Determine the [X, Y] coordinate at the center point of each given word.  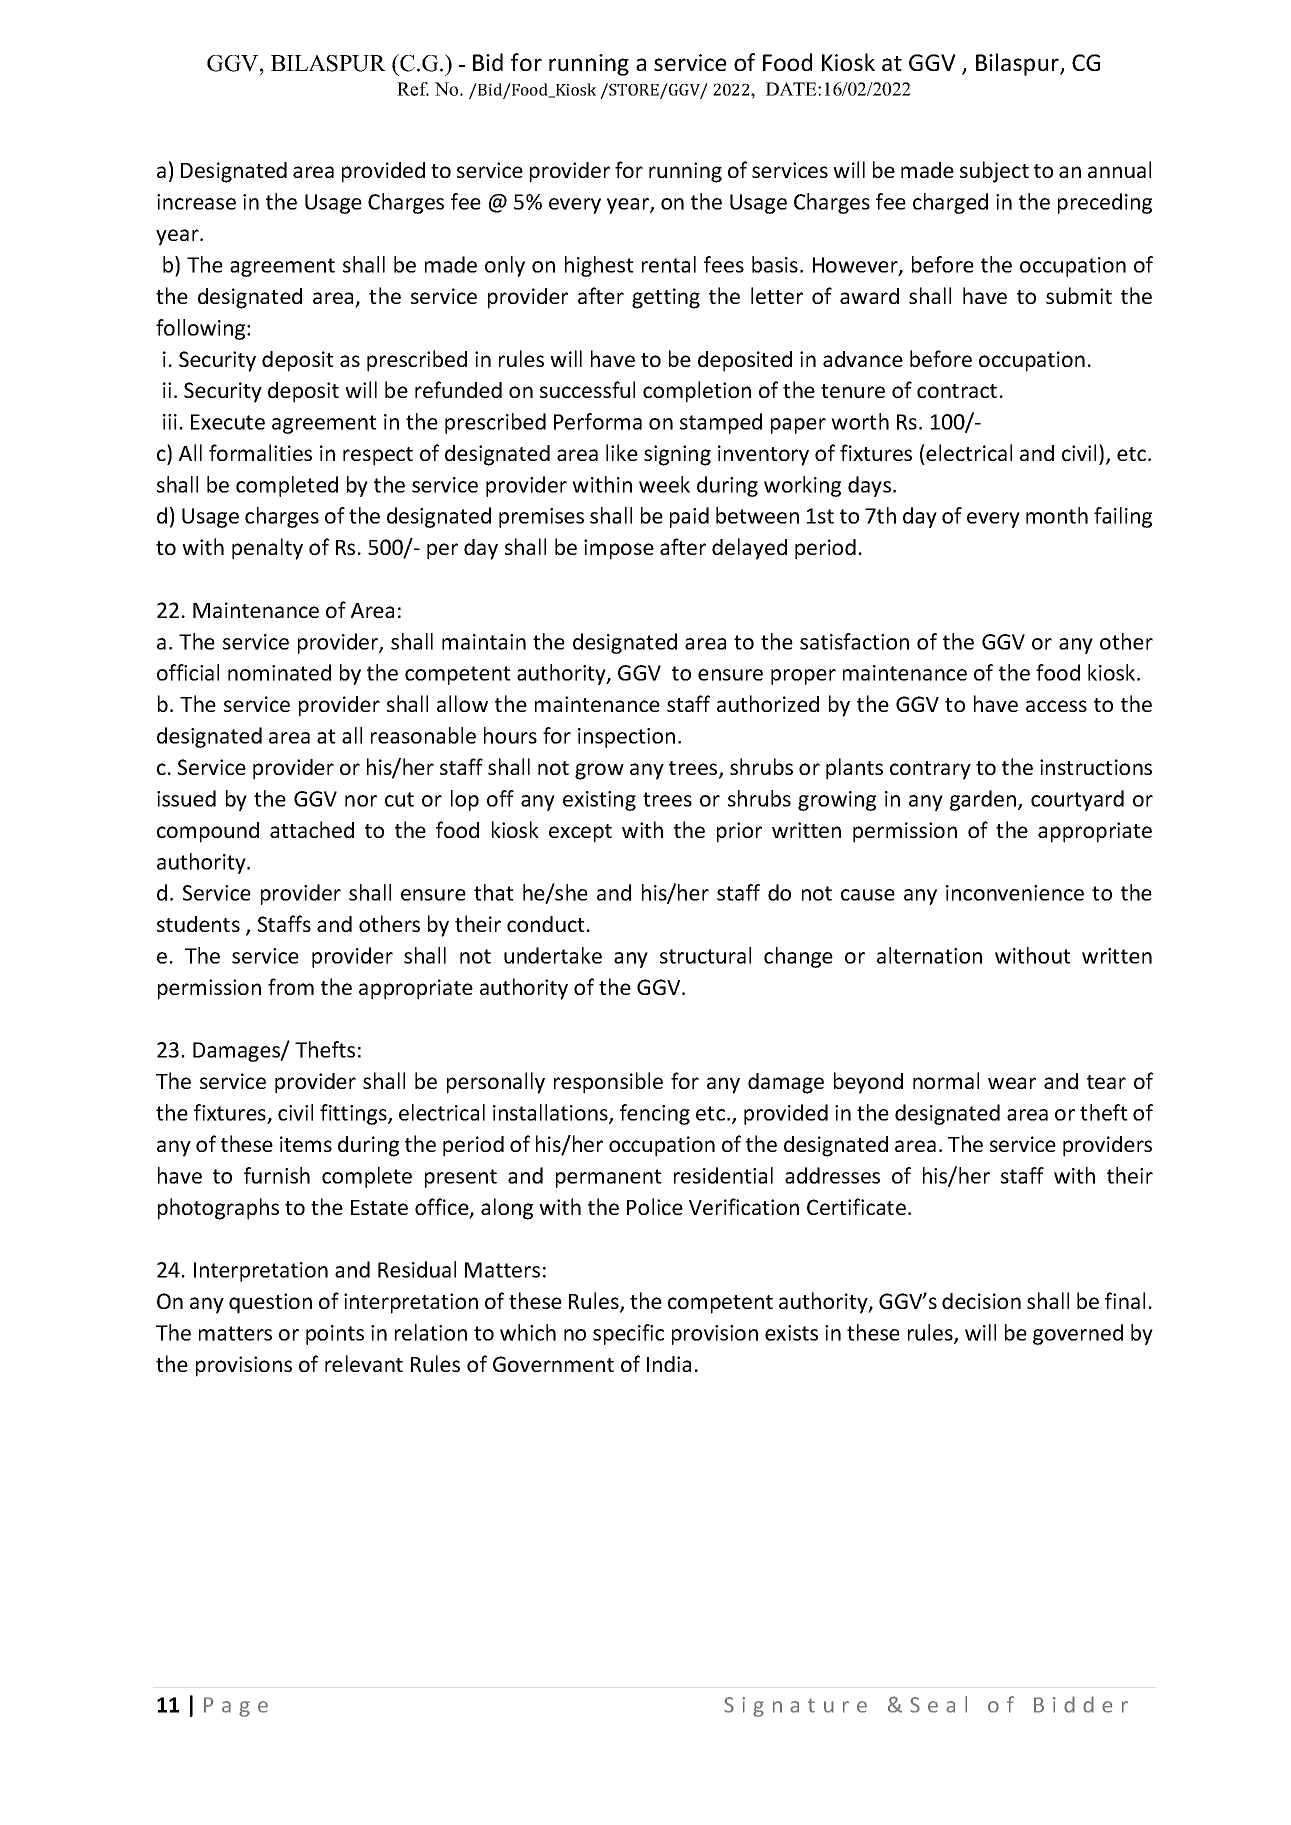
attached [312, 829]
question [270, 1303]
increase [196, 202]
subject [994, 172]
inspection [626, 738]
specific [628, 1334]
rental [669, 264]
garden [983, 800]
